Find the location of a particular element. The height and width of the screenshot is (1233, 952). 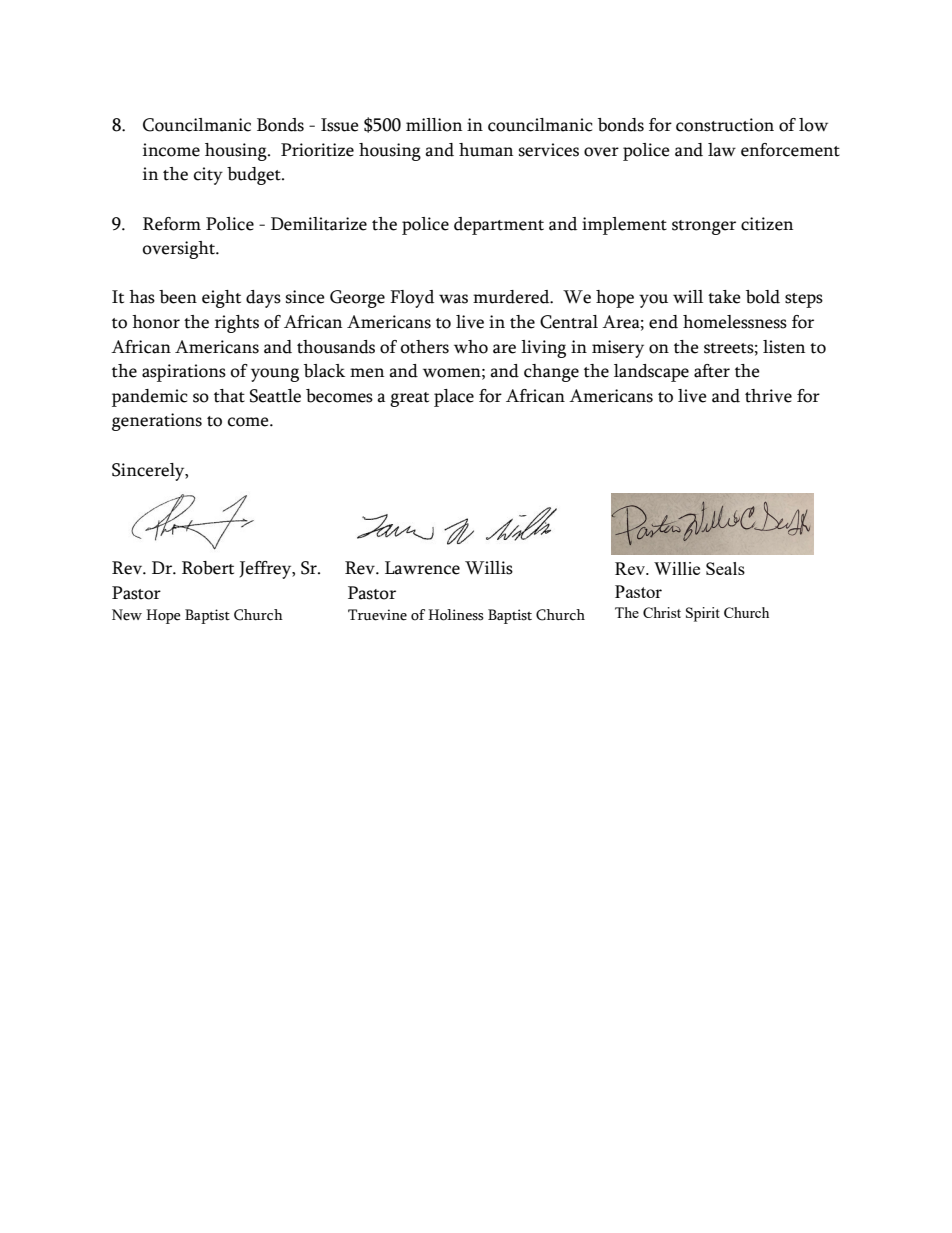

Robert is located at coordinates (208, 568).
